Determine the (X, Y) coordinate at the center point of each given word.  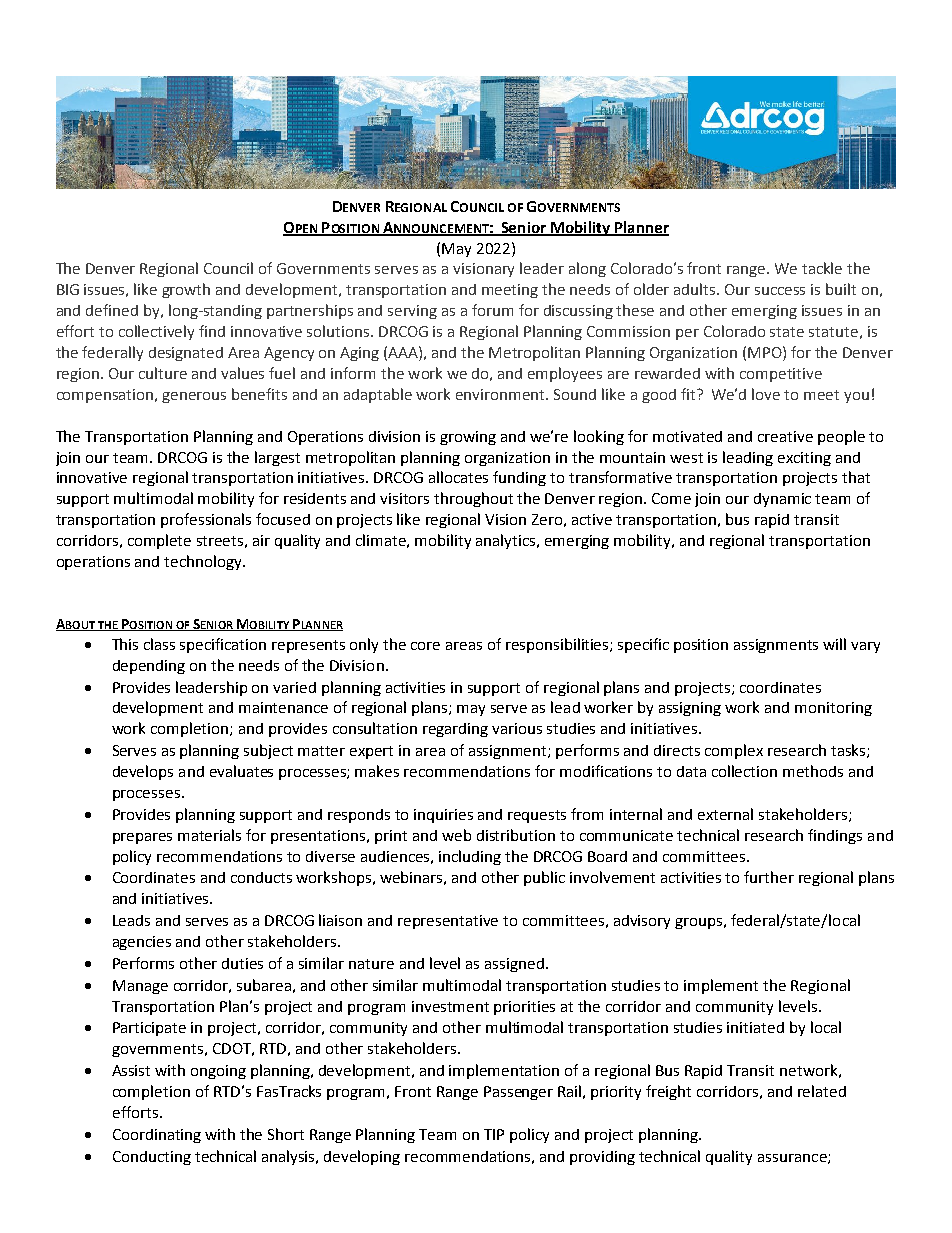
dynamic (782, 500)
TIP (494, 1134)
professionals (206, 520)
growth (186, 290)
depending (149, 667)
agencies (142, 943)
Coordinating (157, 1136)
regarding (455, 730)
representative (448, 922)
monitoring (833, 709)
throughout (473, 499)
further (769, 877)
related (822, 1091)
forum (492, 310)
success (780, 291)
